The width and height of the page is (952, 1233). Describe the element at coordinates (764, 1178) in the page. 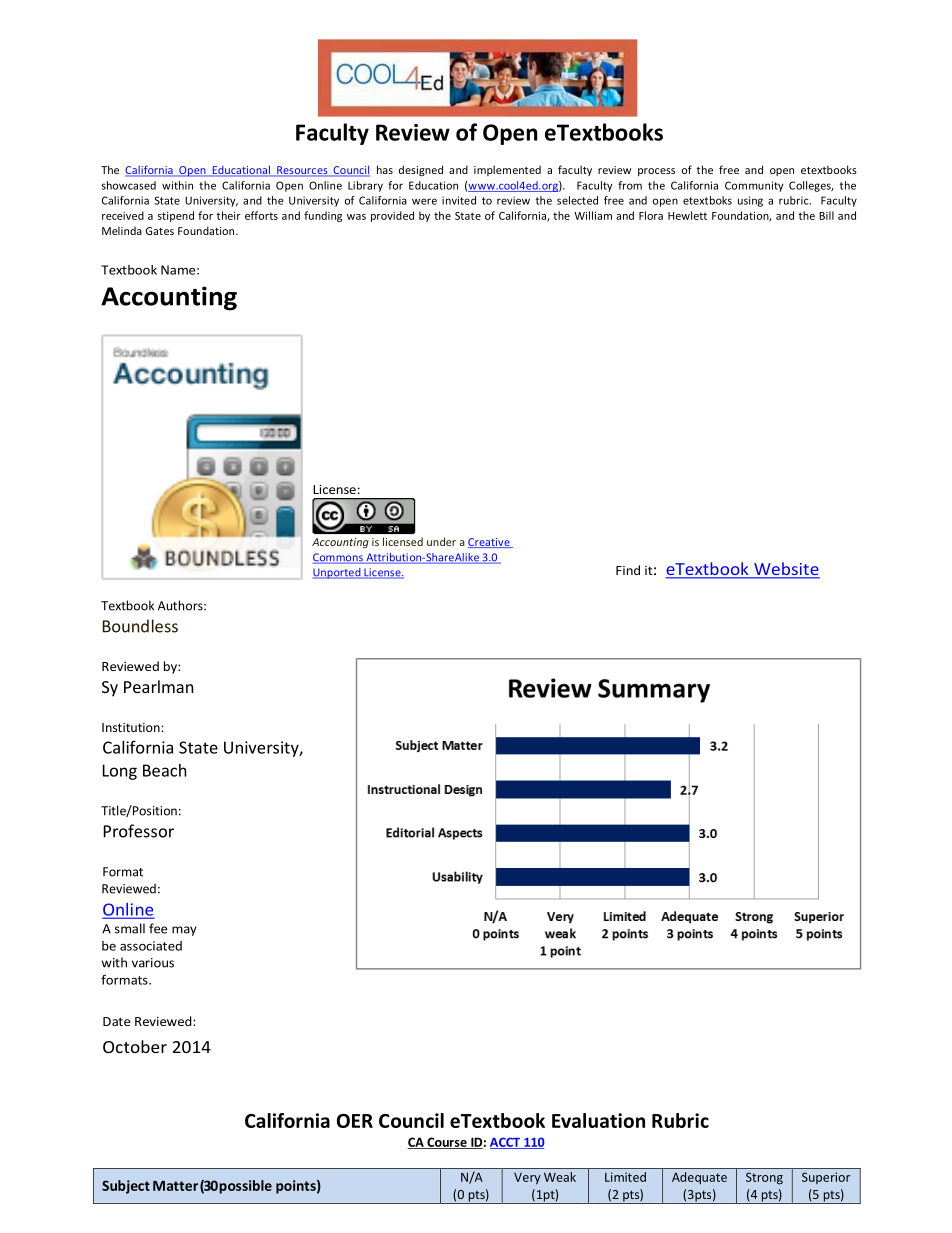

I see `Strong` at that location.
